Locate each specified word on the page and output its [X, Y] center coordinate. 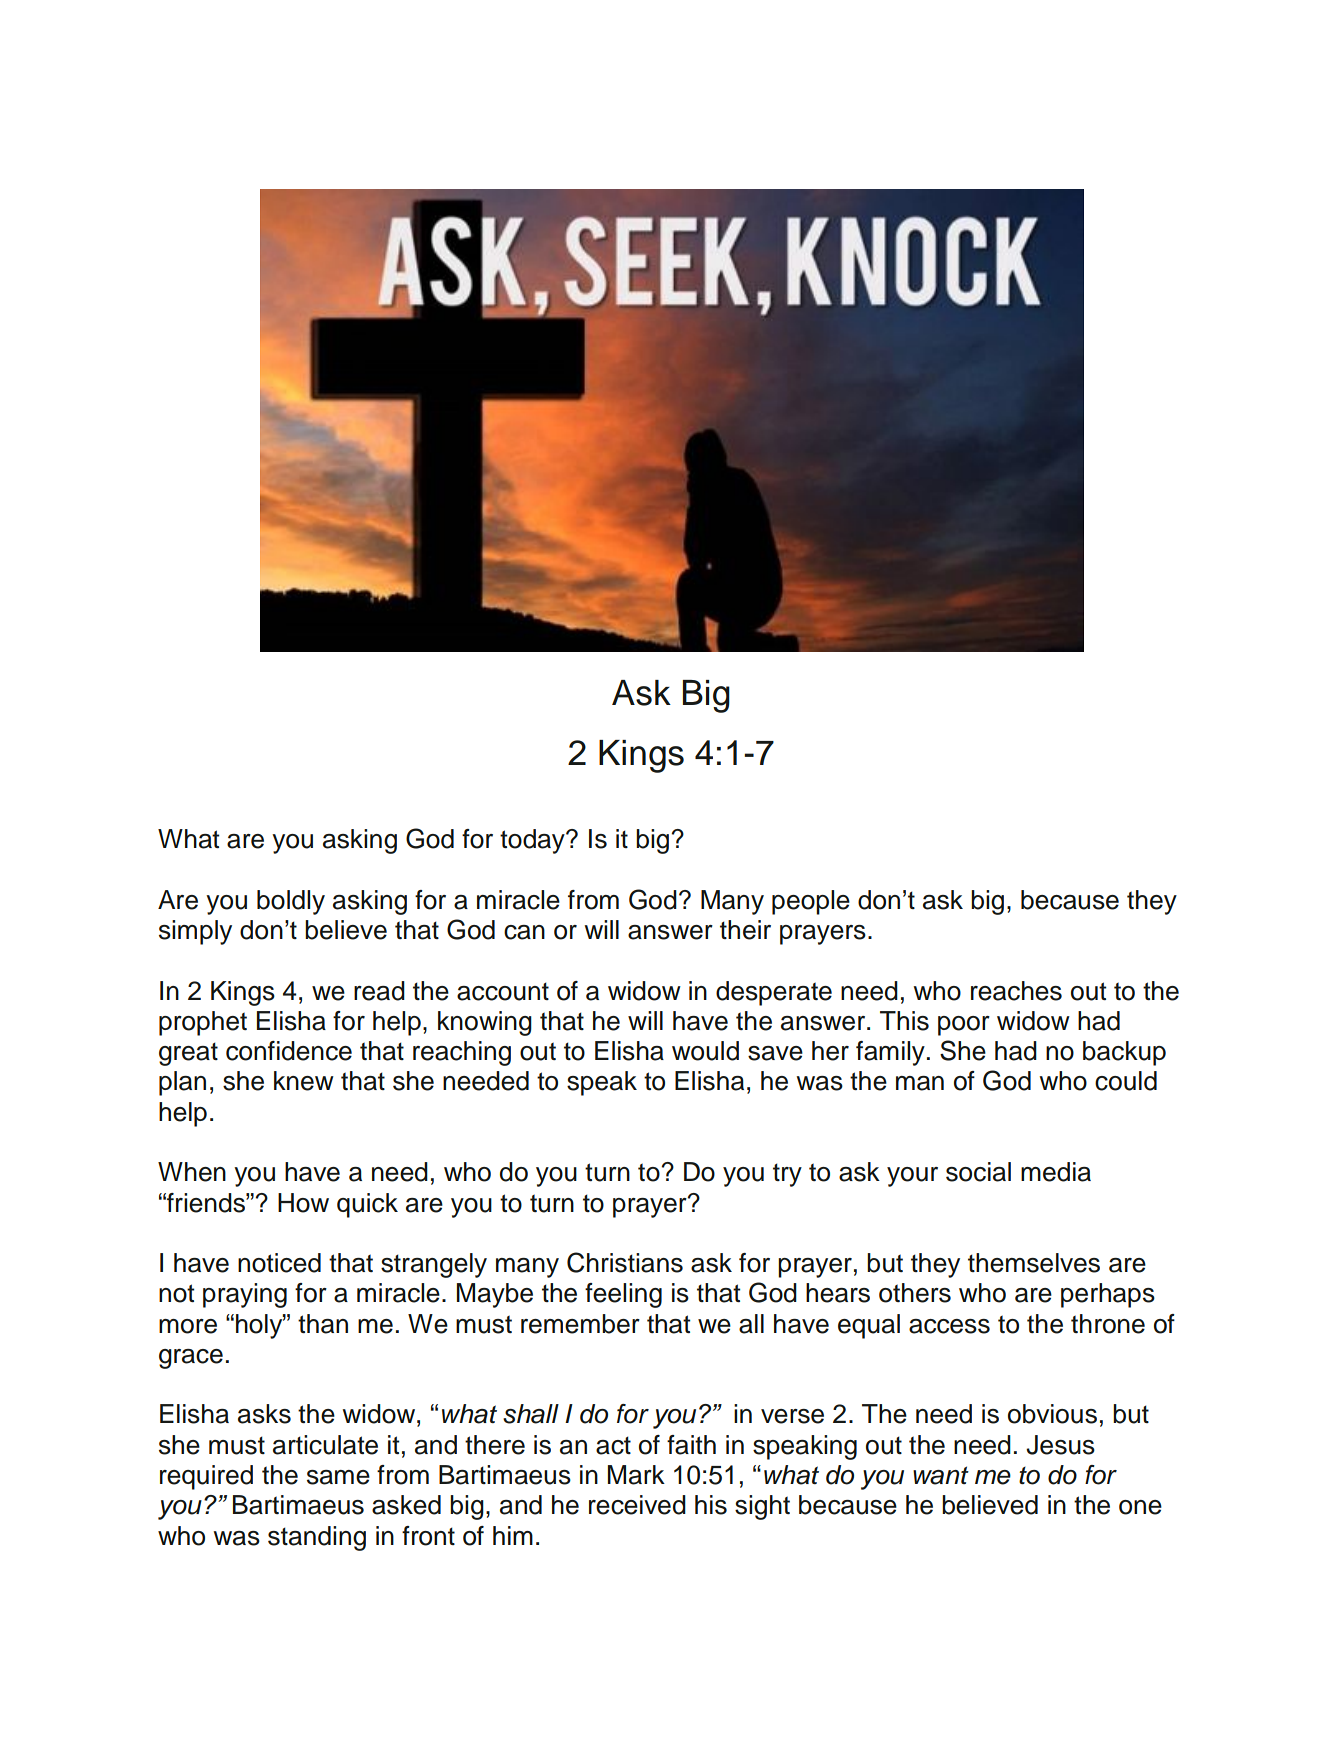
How [303, 1203]
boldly [291, 902]
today [533, 841]
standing [317, 1538]
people [811, 902]
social [978, 1172]
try [787, 1175]
